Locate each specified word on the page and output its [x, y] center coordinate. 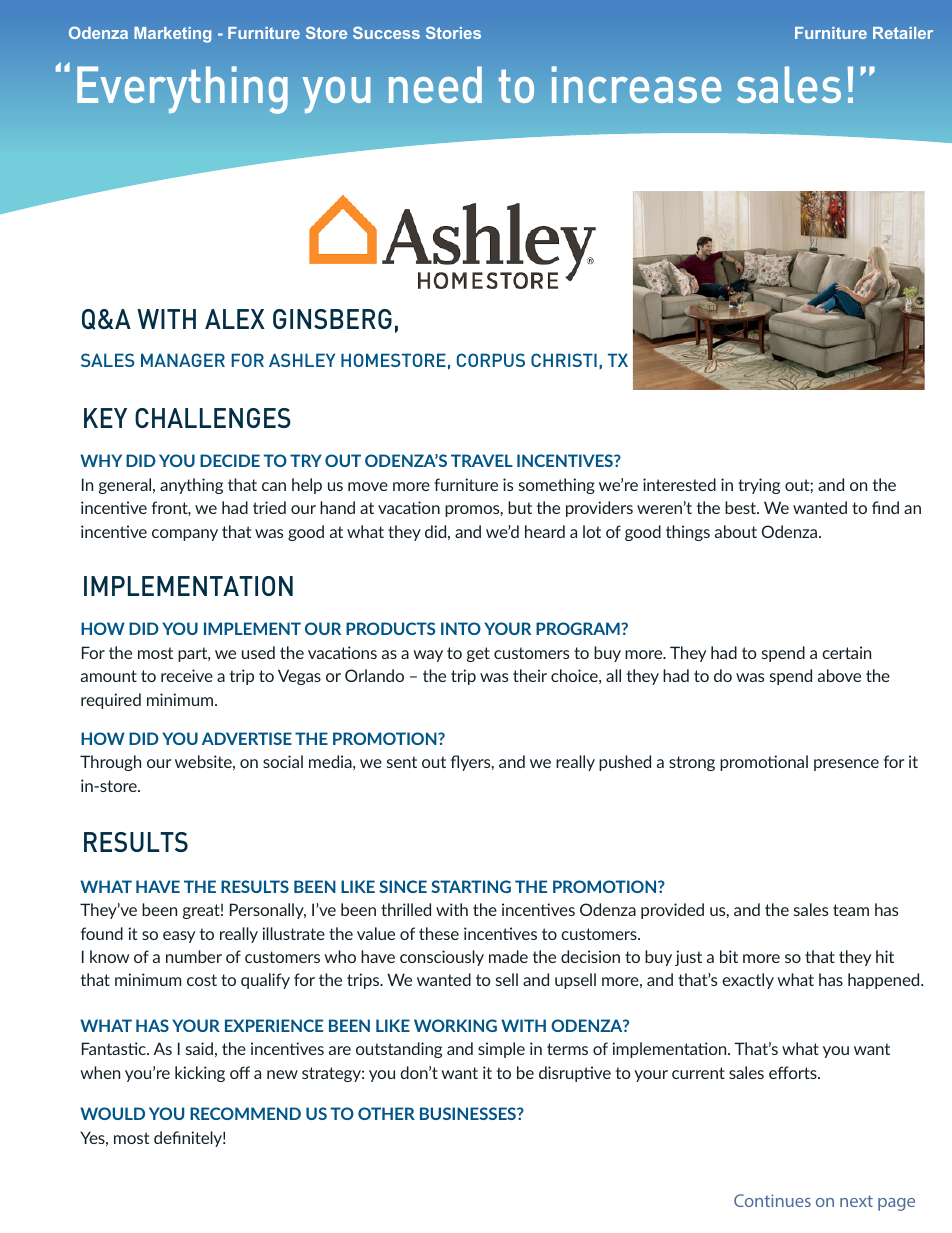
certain [846, 652]
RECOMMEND [245, 1113]
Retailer [903, 33]
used [258, 652]
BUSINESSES [469, 1113]
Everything [182, 90]
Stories [453, 32]
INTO [461, 628]
